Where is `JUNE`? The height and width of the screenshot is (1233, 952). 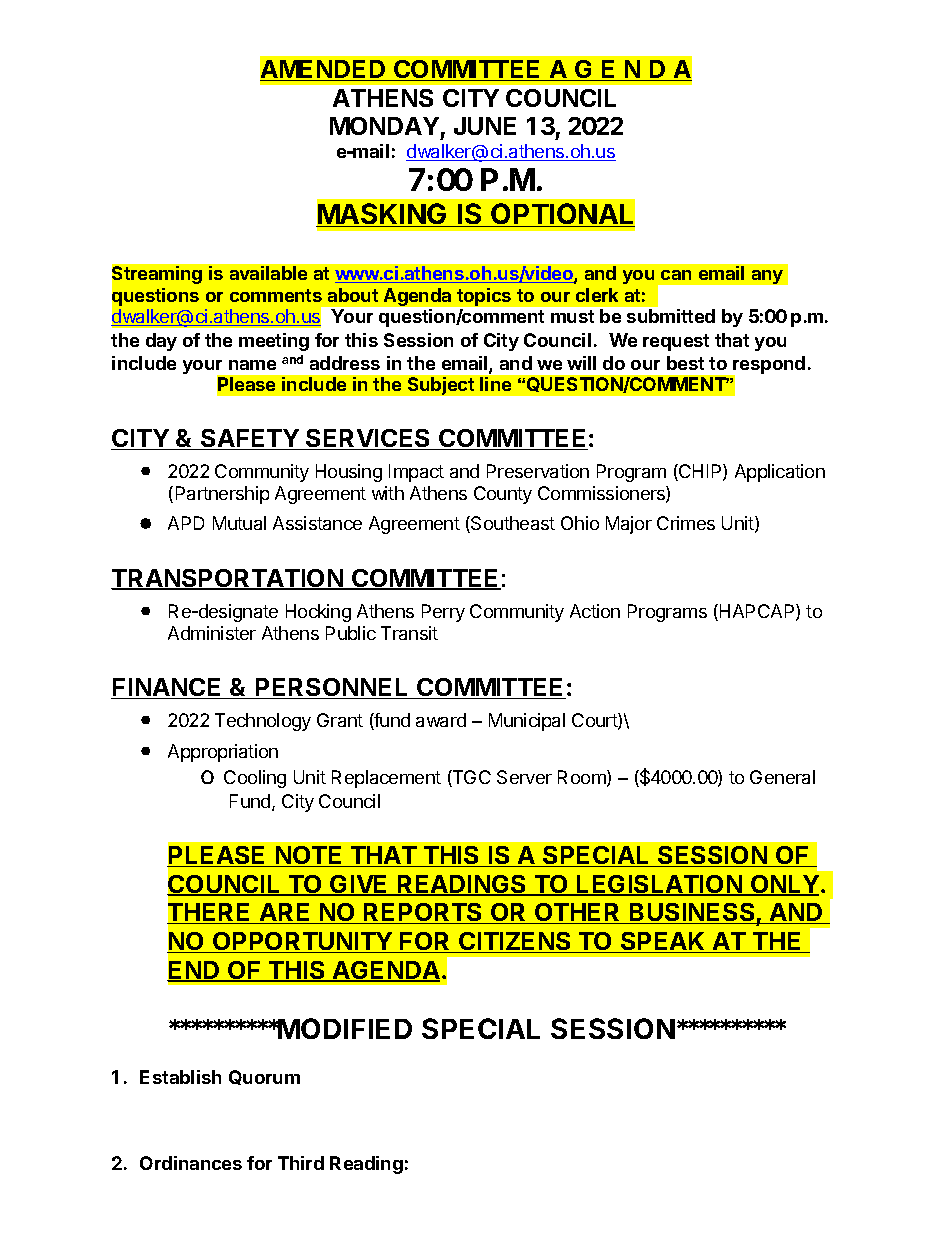
JUNE is located at coordinates (485, 126).
